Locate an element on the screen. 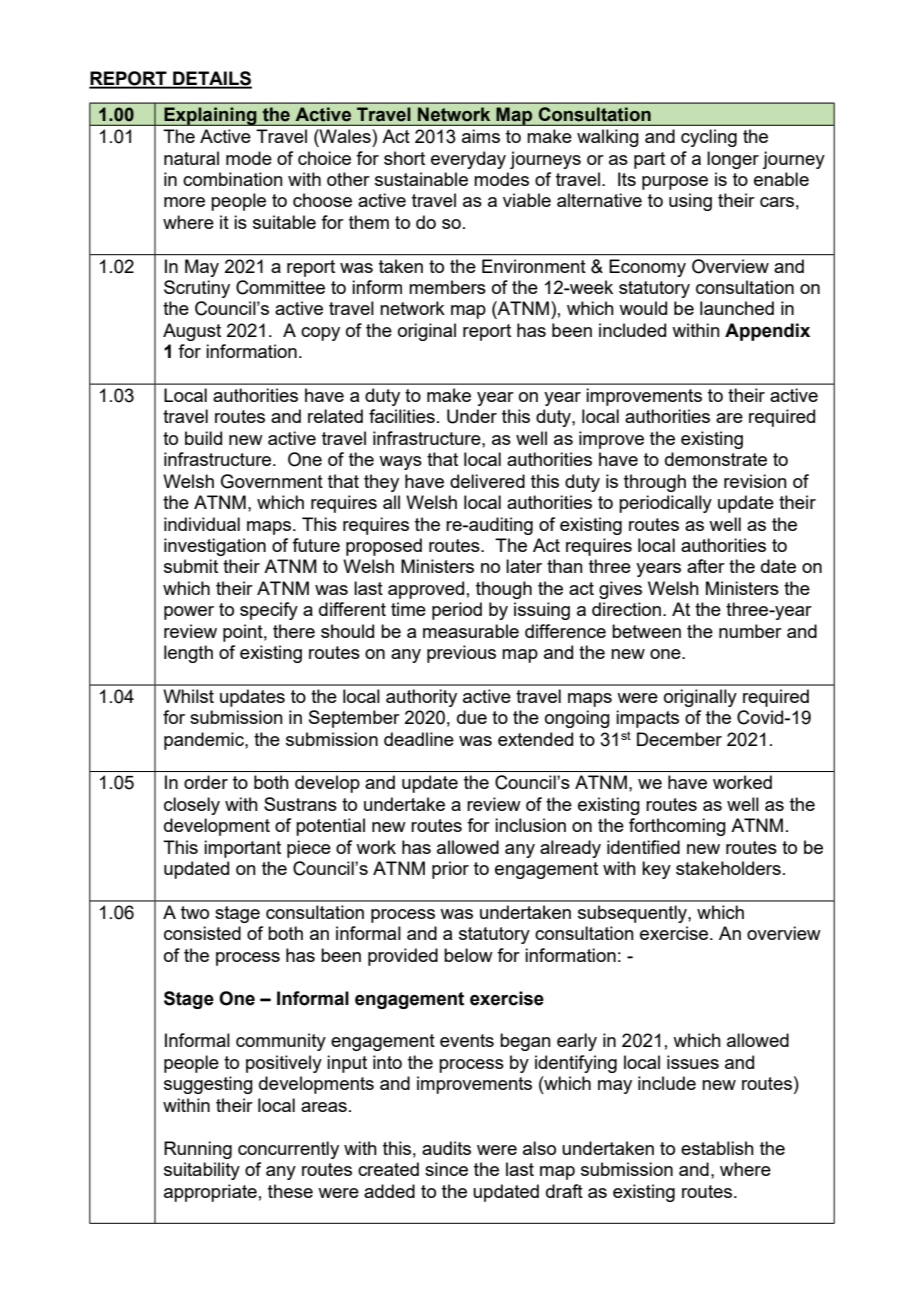  number is located at coordinates (750, 631).
